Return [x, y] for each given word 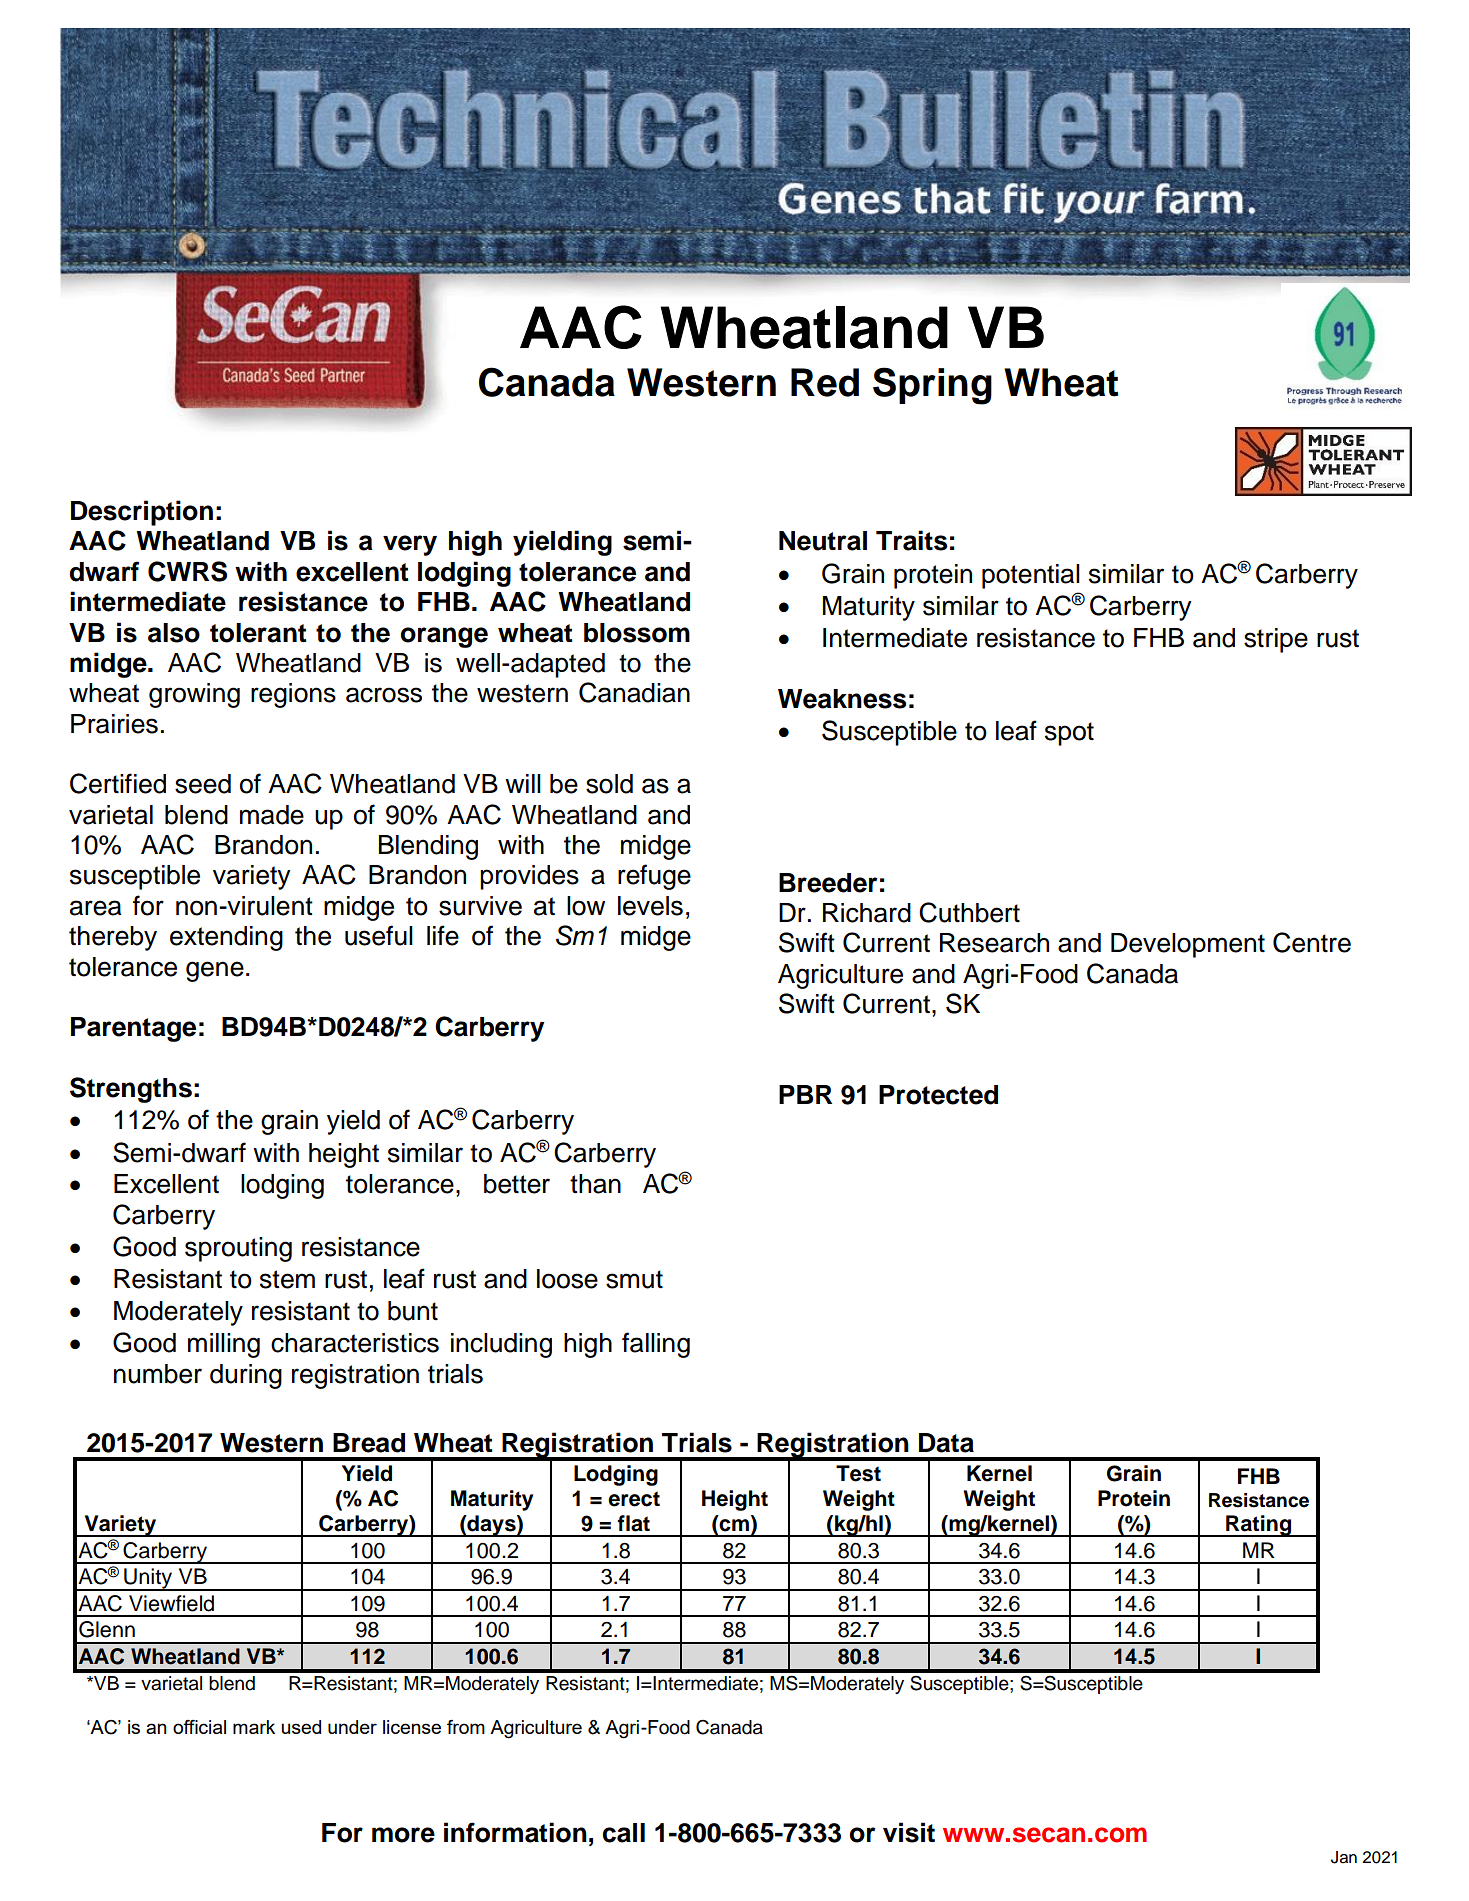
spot [1069, 734]
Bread [369, 1443]
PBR [805, 1094]
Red [825, 382]
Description [142, 513]
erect [634, 1499]
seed [203, 784]
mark [254, 1727]
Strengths [131, 1090]
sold [609, 784]
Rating [1258, 1526]
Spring [932, 386]
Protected [938, 1095]
